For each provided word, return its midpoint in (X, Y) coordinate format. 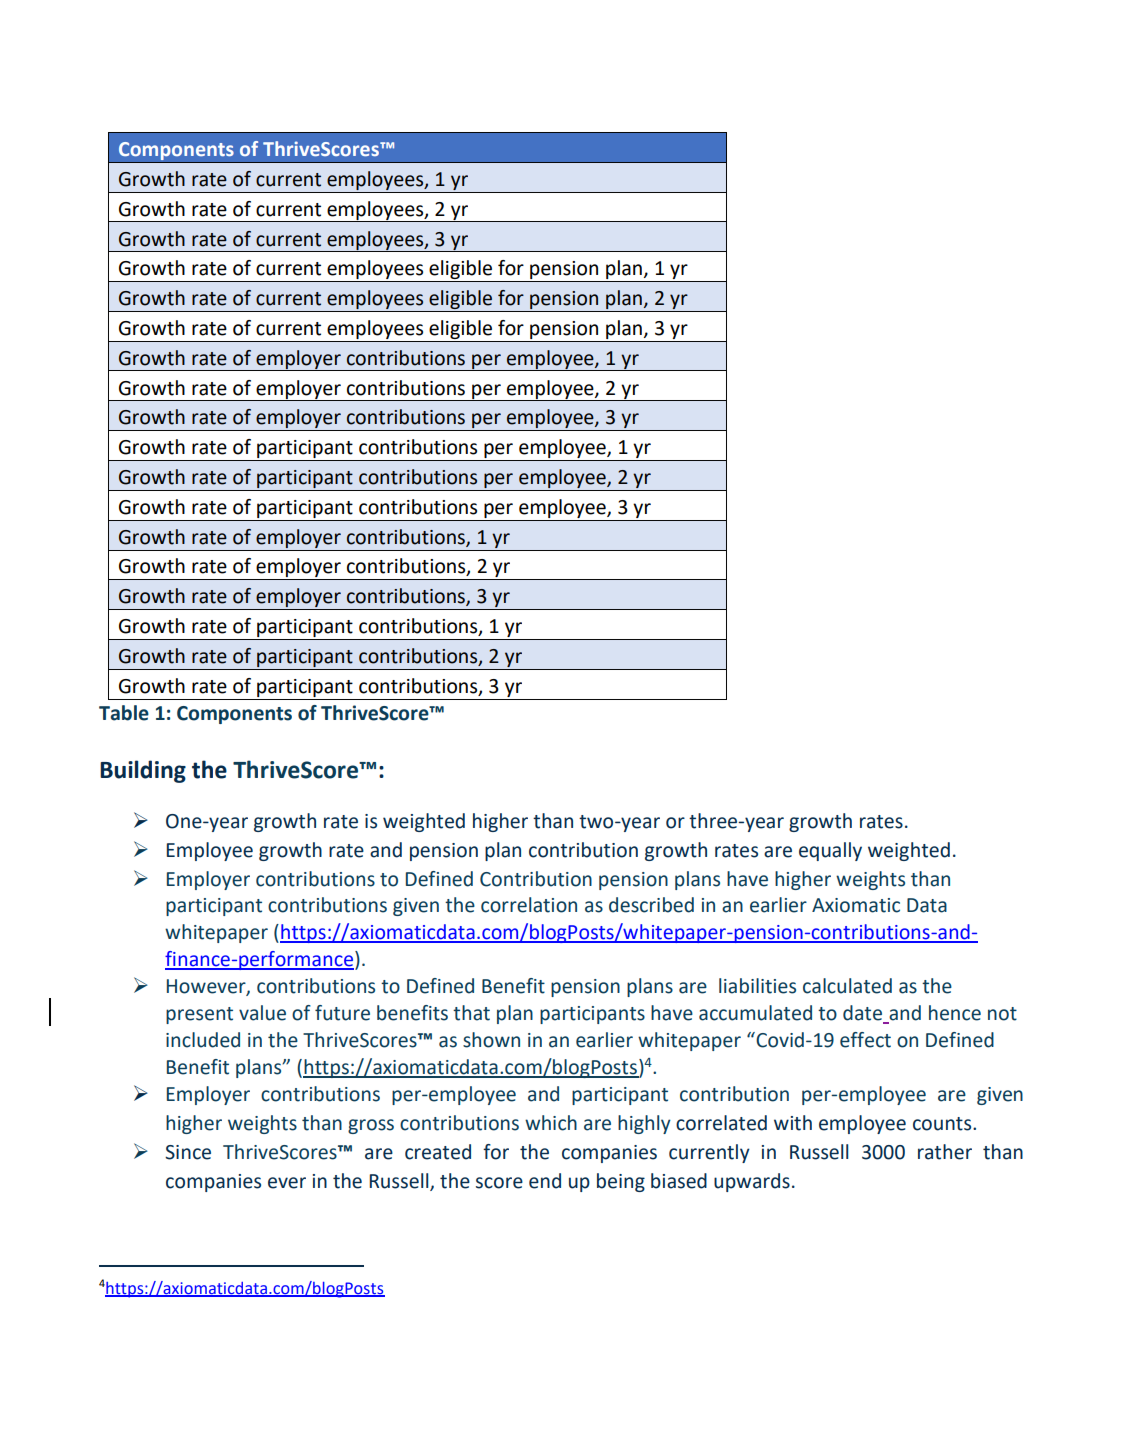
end (545, 1181)
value (262, 1013)
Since (188, 1152)
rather (945, 1152)
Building (143, 771)
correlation (529, 905)
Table (124, 713)
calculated (847, 986)
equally (830, 851)
